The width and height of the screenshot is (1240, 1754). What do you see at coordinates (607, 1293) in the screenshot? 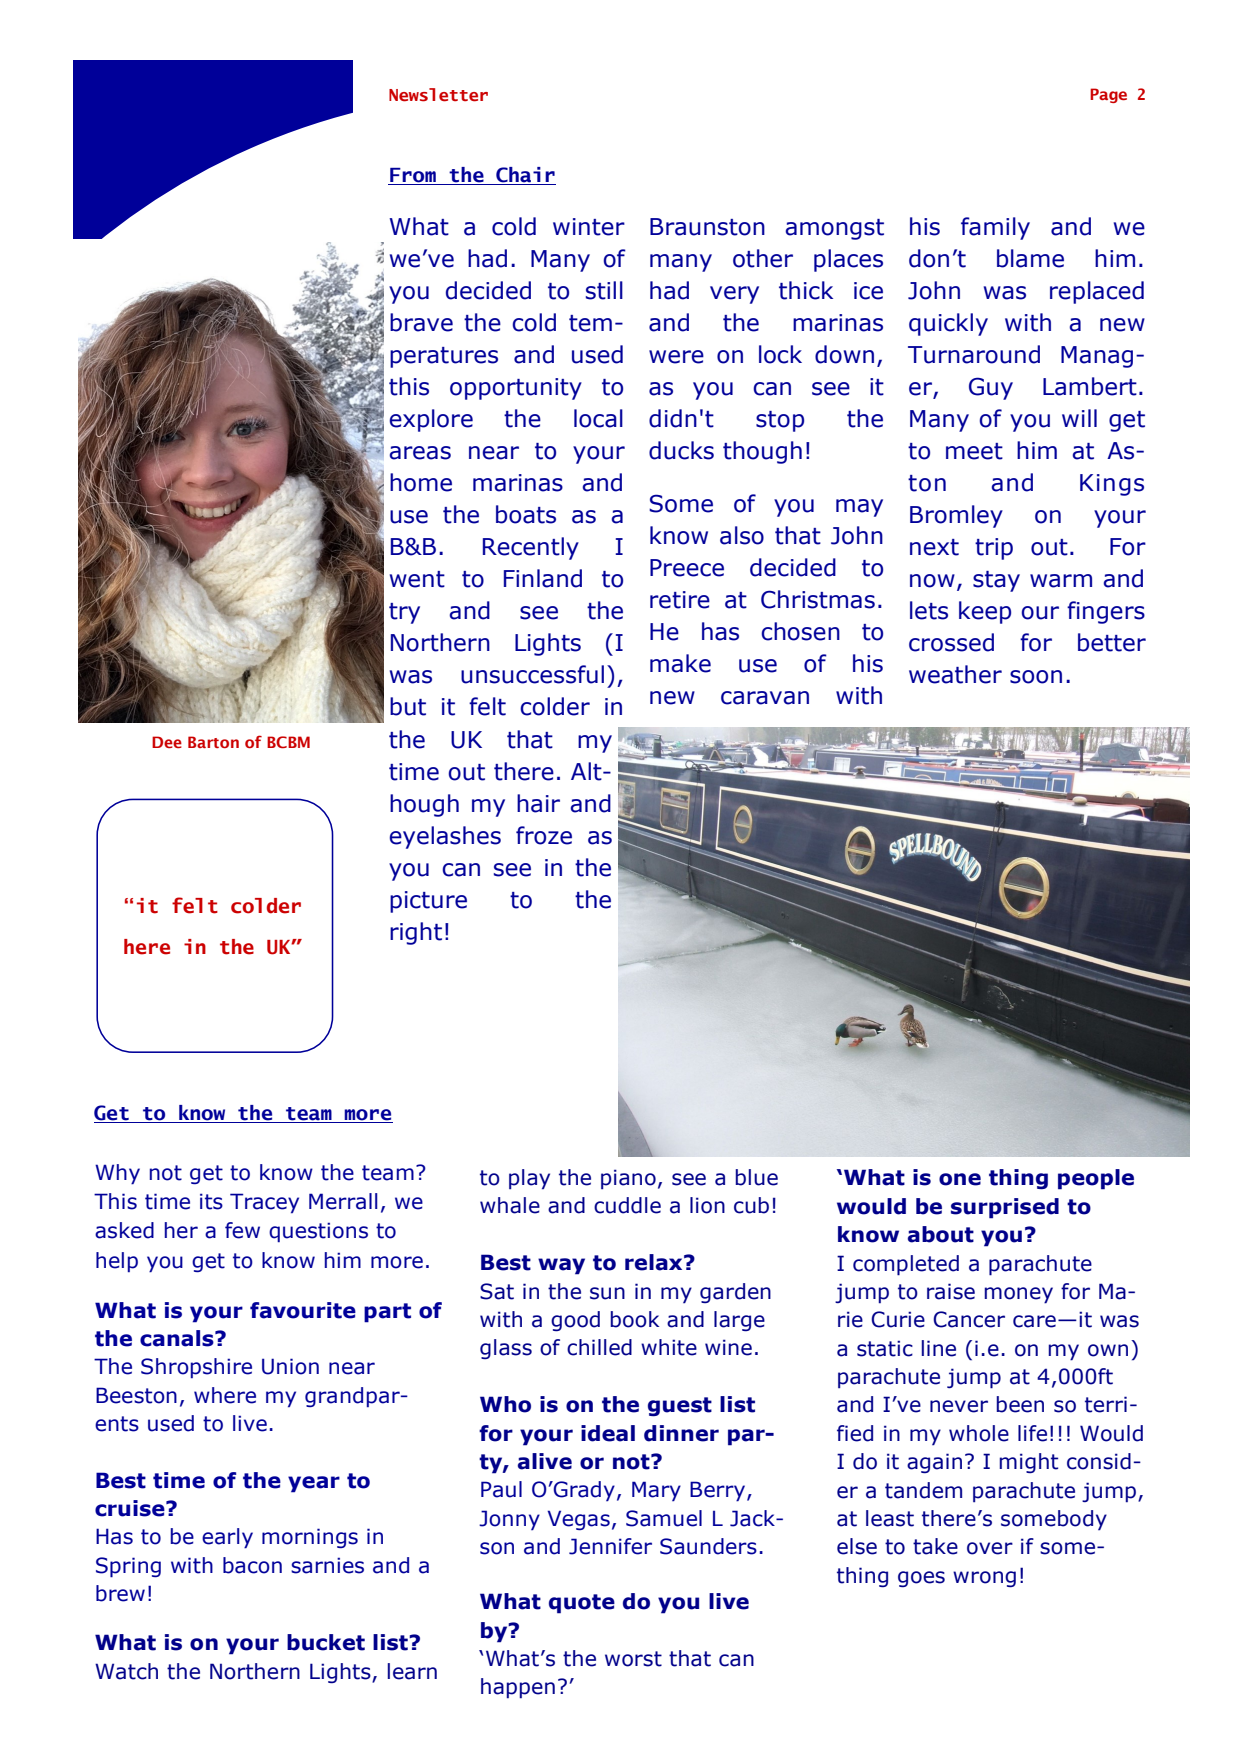
I see `sun` at bounding box center [607, 1293].
